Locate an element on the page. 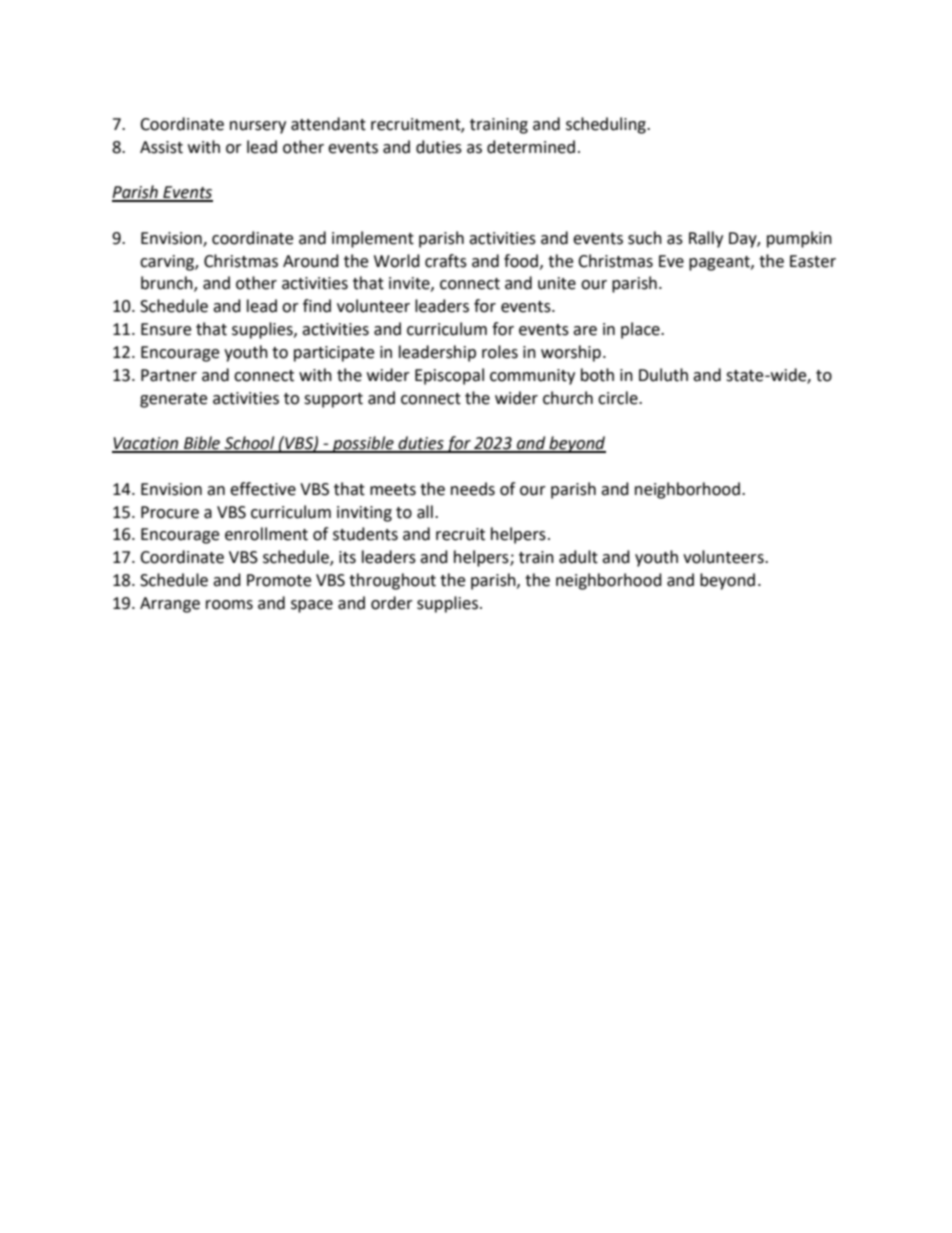 This page has height=1233, width=952. Duluth is located at coordinates (663, 375).
